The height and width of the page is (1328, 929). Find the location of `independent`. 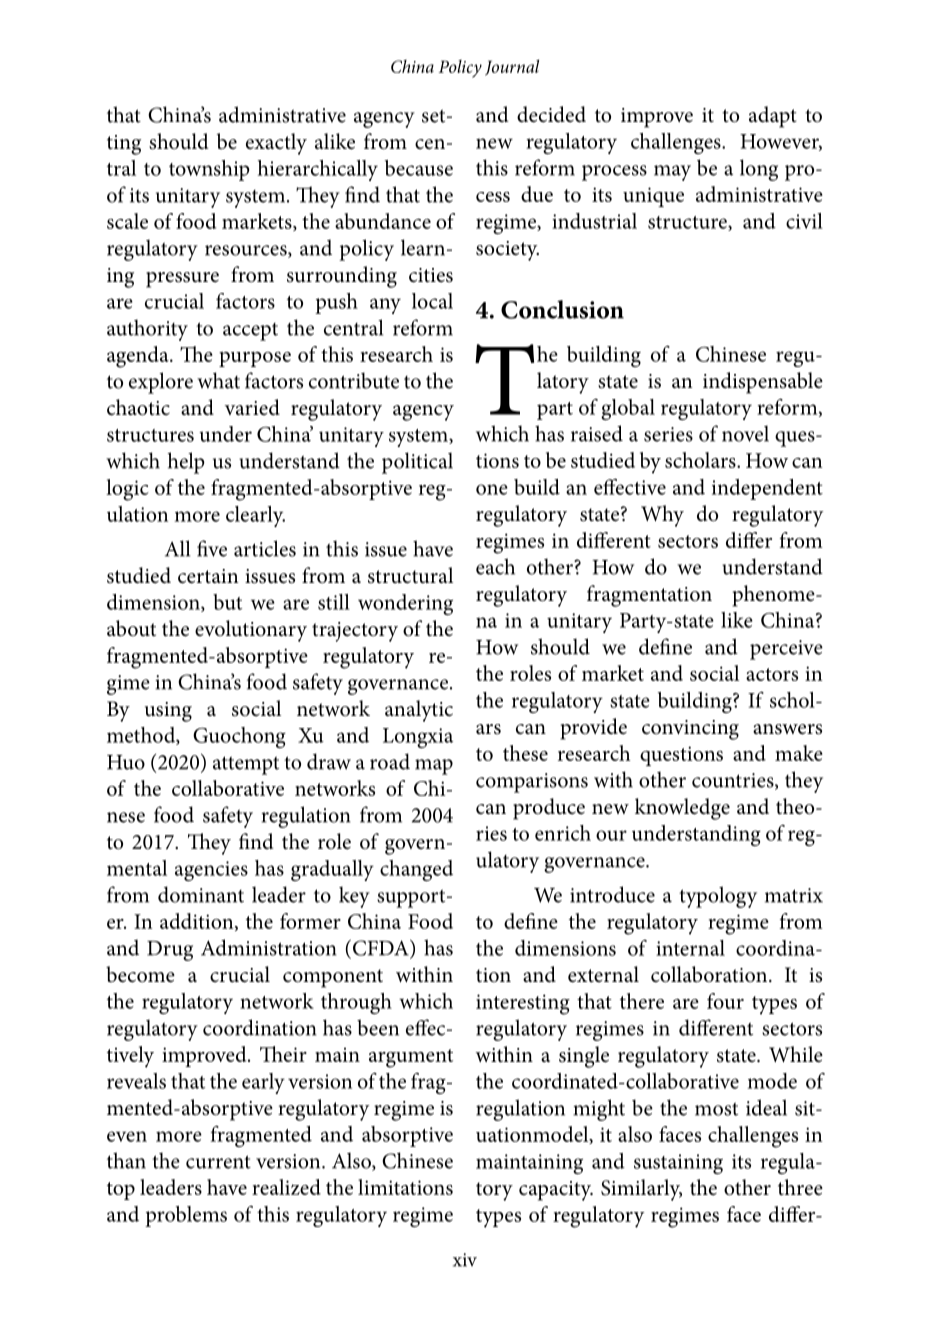

independent is located at coordinates (767, 489).
